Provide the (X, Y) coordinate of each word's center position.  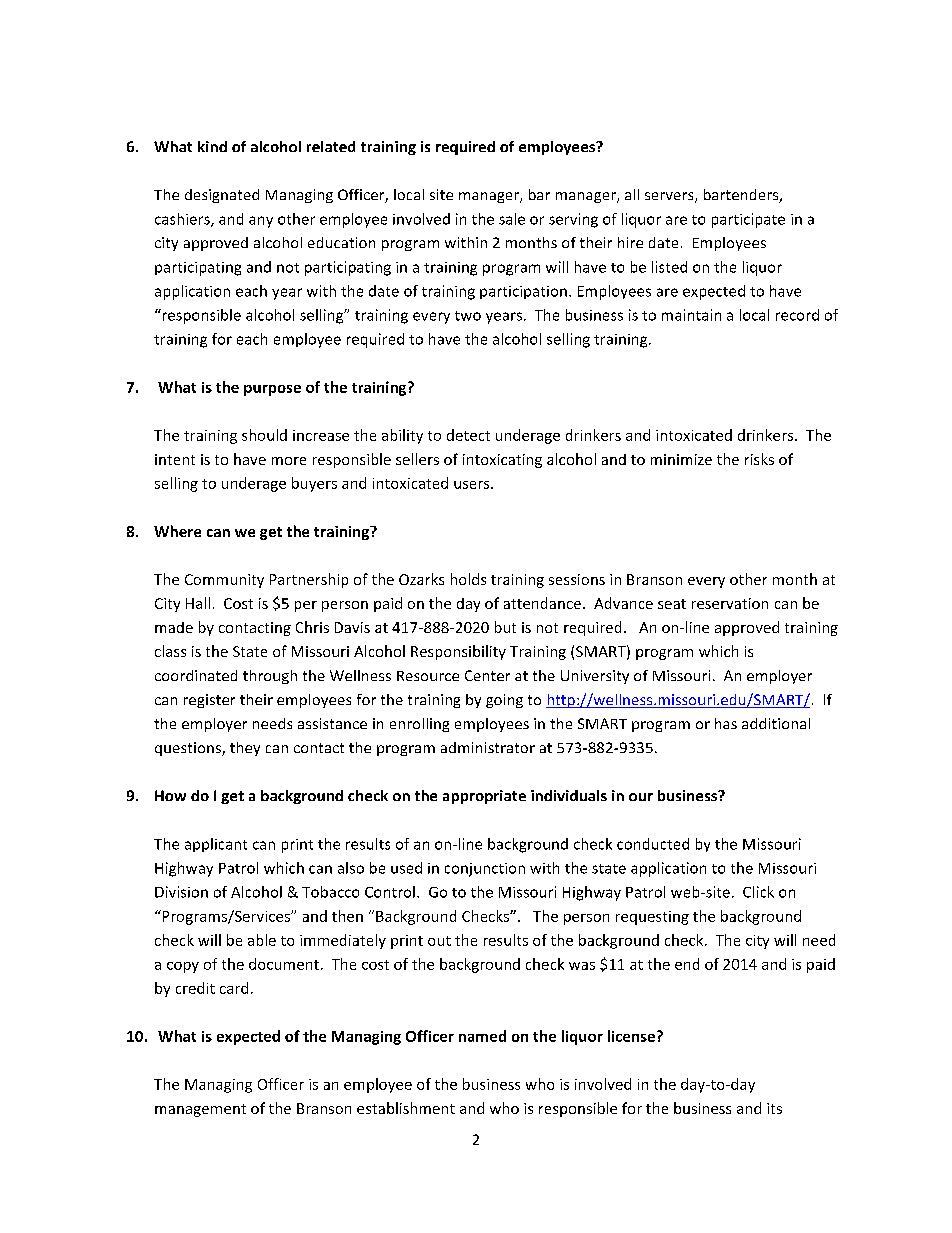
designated (222, 196)
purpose (272, 390)
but (505, 627)
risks (759, 459)
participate (748, 220)
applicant (216, 845)
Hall (198, 603)
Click (758, 892)
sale (512, 219)
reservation (730, 603)
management (200, 1110)
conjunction (485, 870)
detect (468, 435)
